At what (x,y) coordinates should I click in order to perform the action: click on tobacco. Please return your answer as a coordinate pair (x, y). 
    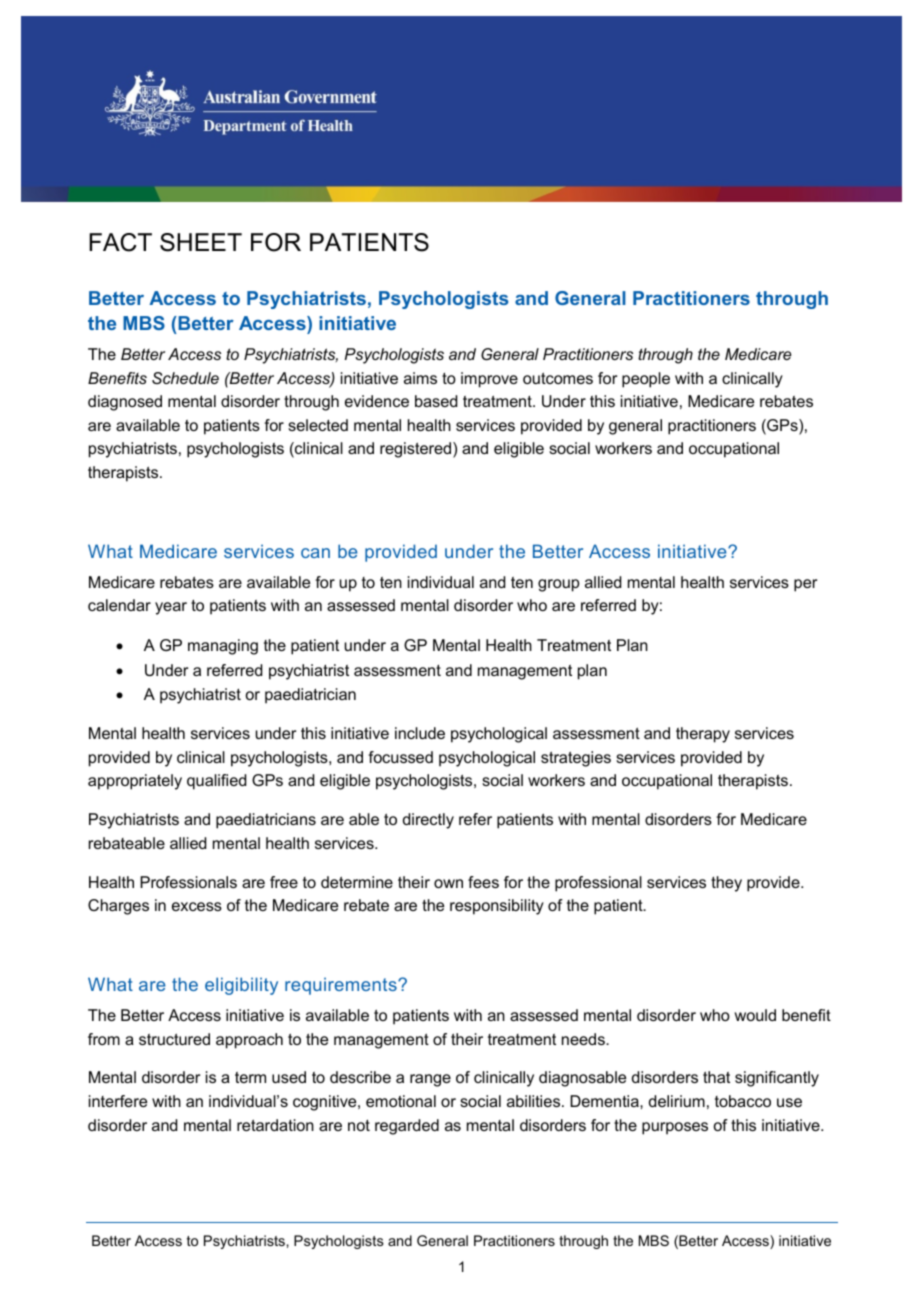
    Looking at the image, I should click on (743, 1101).
